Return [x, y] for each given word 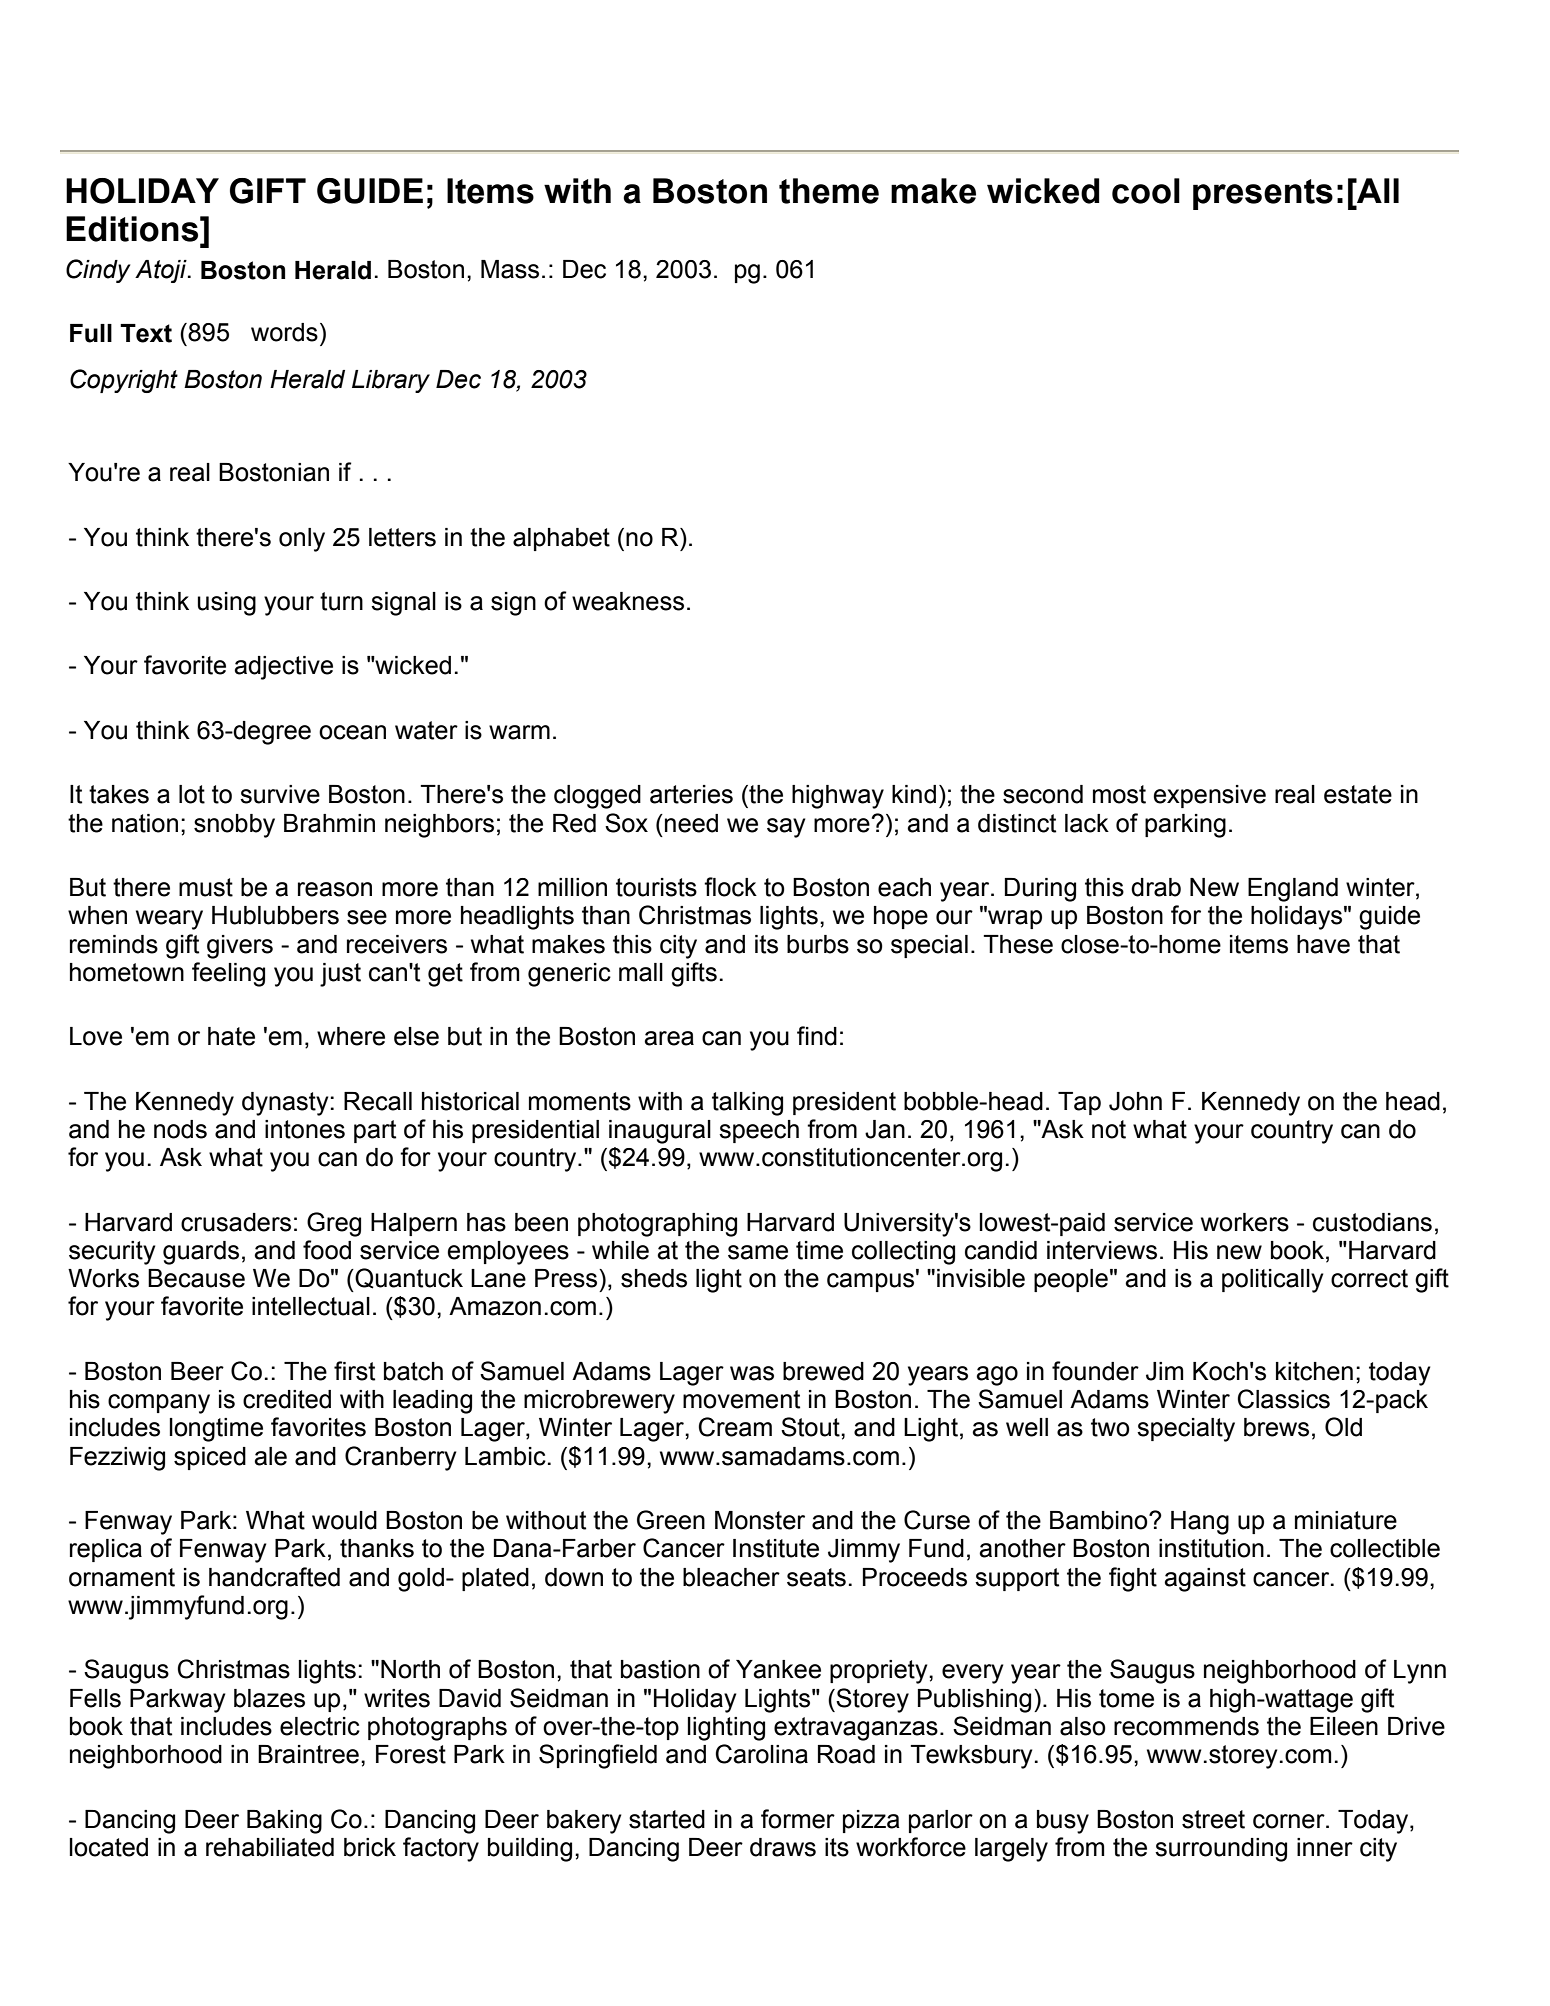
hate [231, 1036]
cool [1146, 191]
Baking [284, 1822]
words [284, 332]
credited [287, 1399]
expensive [1209, 796]
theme [829, 191]
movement [741, 1399]
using [227, 604]
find [817, 1036]
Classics [1284, 1399]
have [1323, 944]
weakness [628, 601]
